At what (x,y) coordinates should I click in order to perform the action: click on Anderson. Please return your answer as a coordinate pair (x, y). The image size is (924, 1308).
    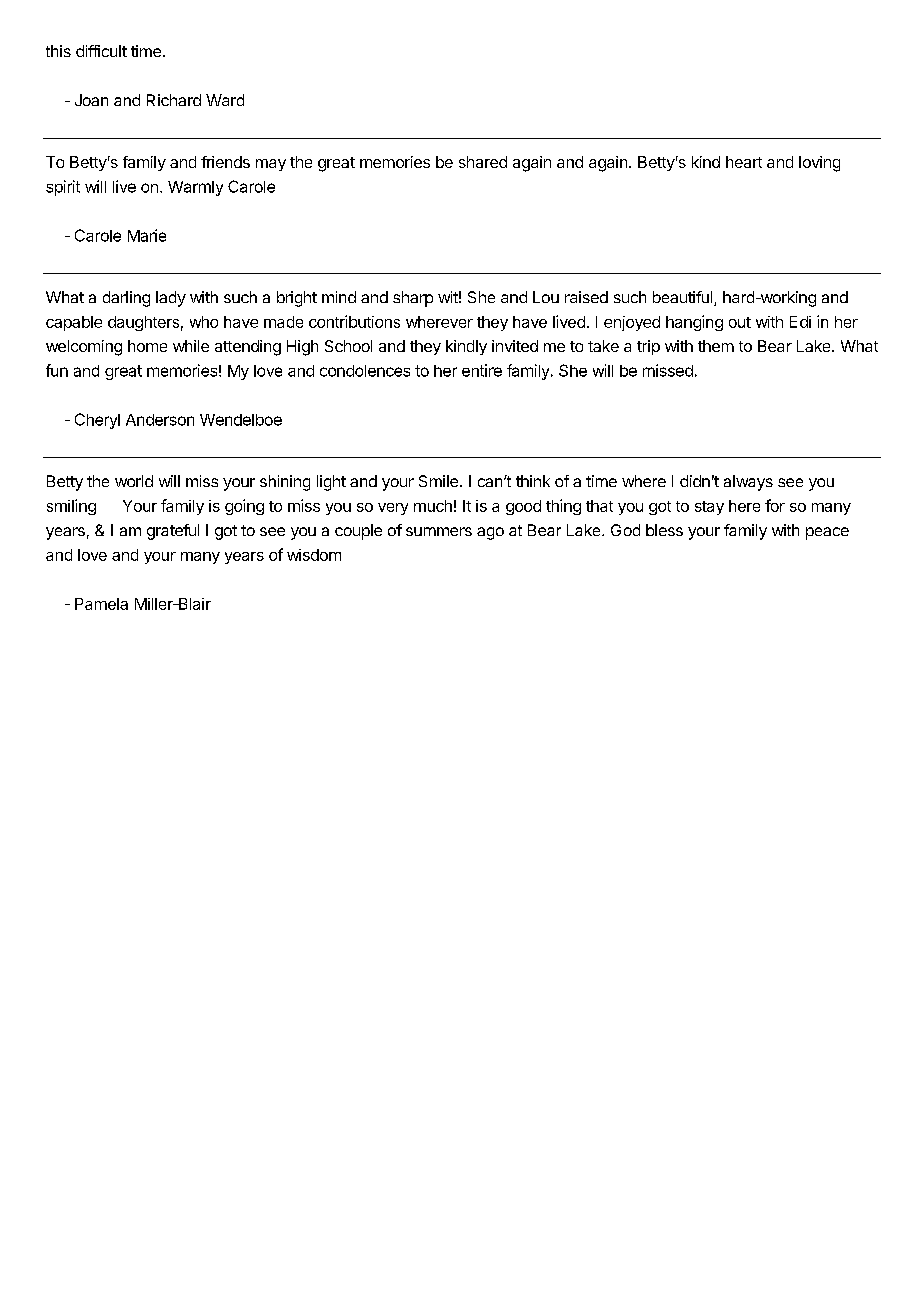
    Looking at the image, I should click on (160, 420).
